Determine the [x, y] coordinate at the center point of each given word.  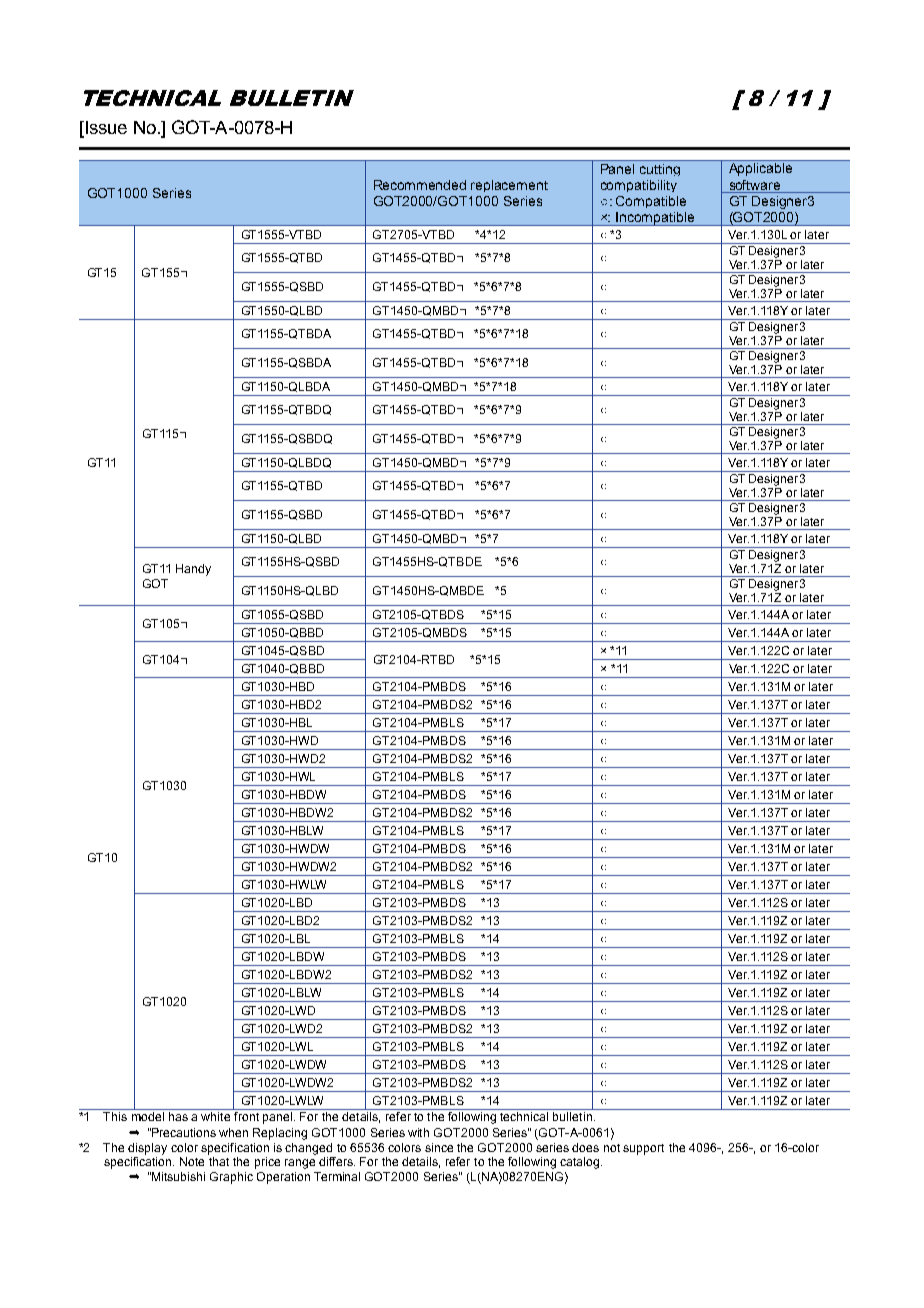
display [147, 1149]
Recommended [420, 185]
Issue [105, 129]
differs [337, 1161]
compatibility [639, 186]
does [585, 1147]
